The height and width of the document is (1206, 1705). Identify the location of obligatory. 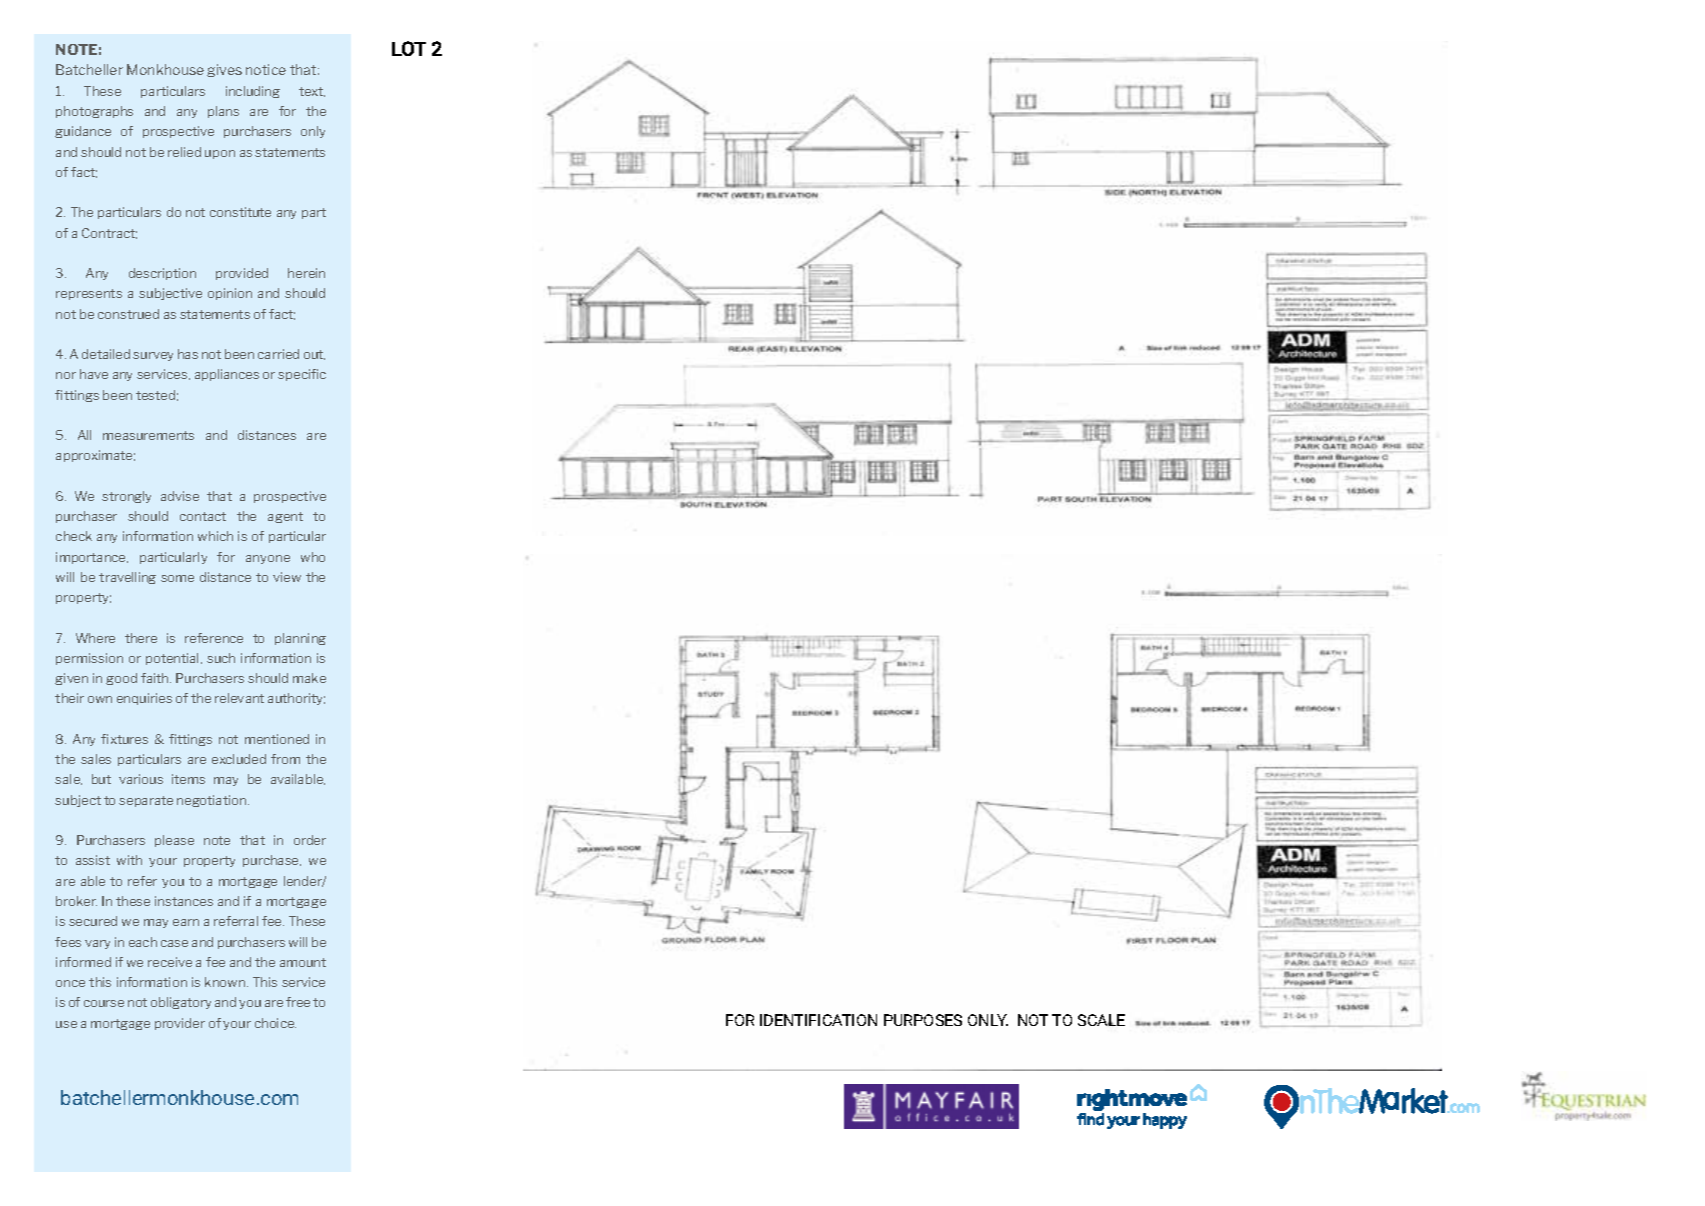
(181, 1003).
